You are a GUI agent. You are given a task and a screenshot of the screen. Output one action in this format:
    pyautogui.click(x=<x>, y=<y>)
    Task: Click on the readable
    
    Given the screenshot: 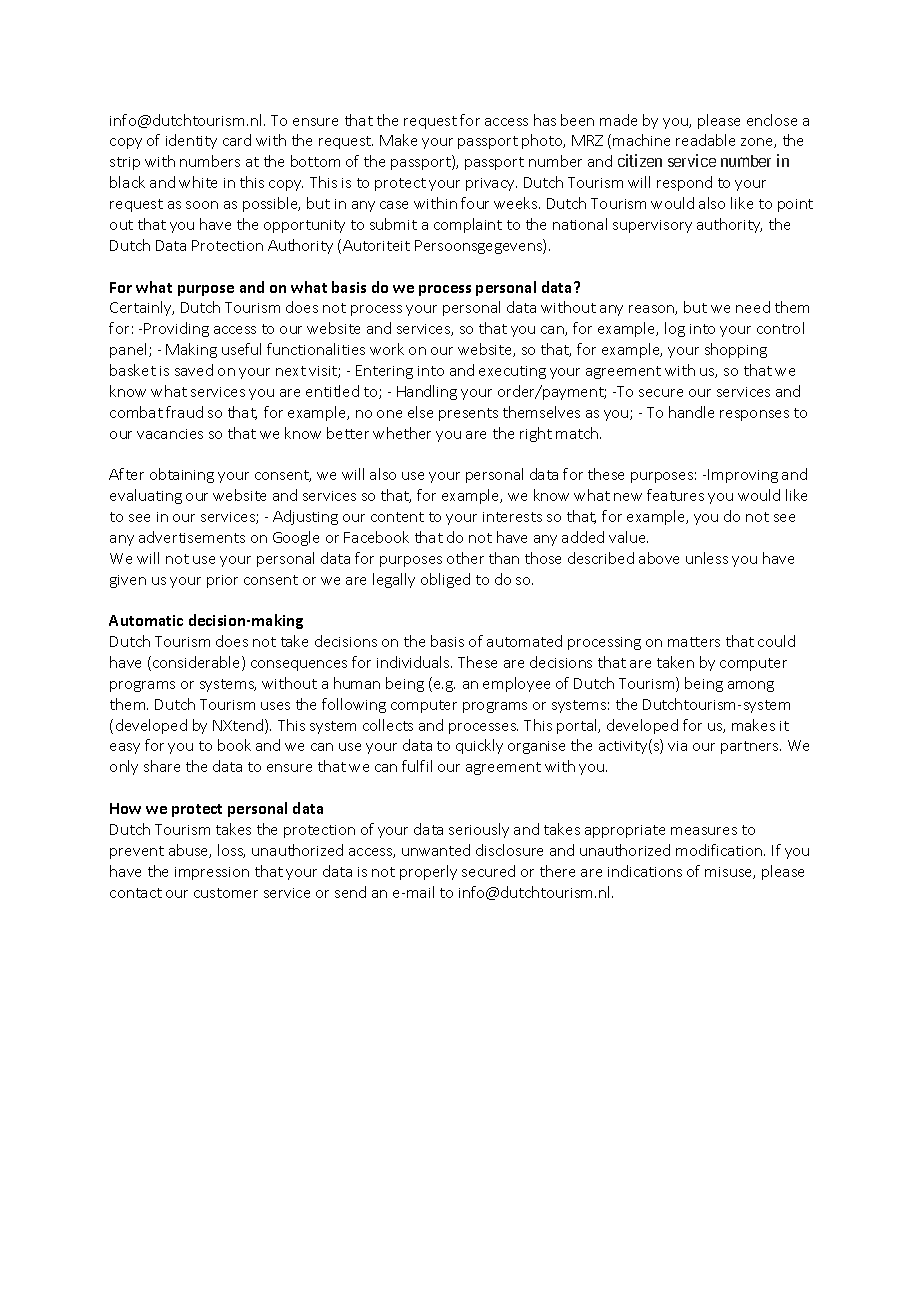 What is the action you would take?
    pyautogui.click(x=705, y=140)
